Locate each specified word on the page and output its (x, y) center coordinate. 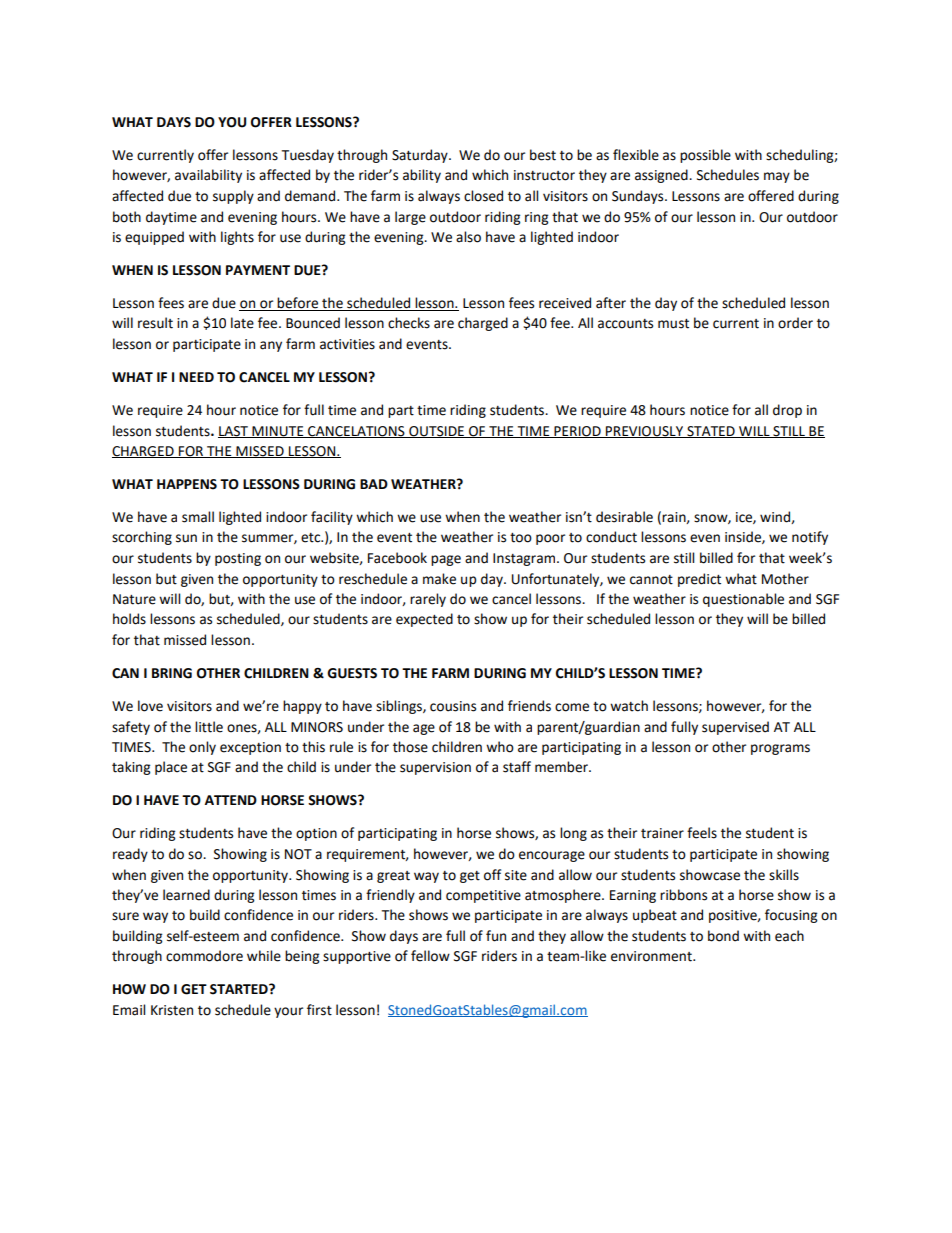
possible (705, 156)
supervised (735, 728)
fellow (430, 956)
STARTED (240, 989)
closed (483, 196)
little (209, 727)
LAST (234, 432)
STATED (711, 432)
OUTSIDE (436, 432)
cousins (453, 706)
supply (233, 197)
